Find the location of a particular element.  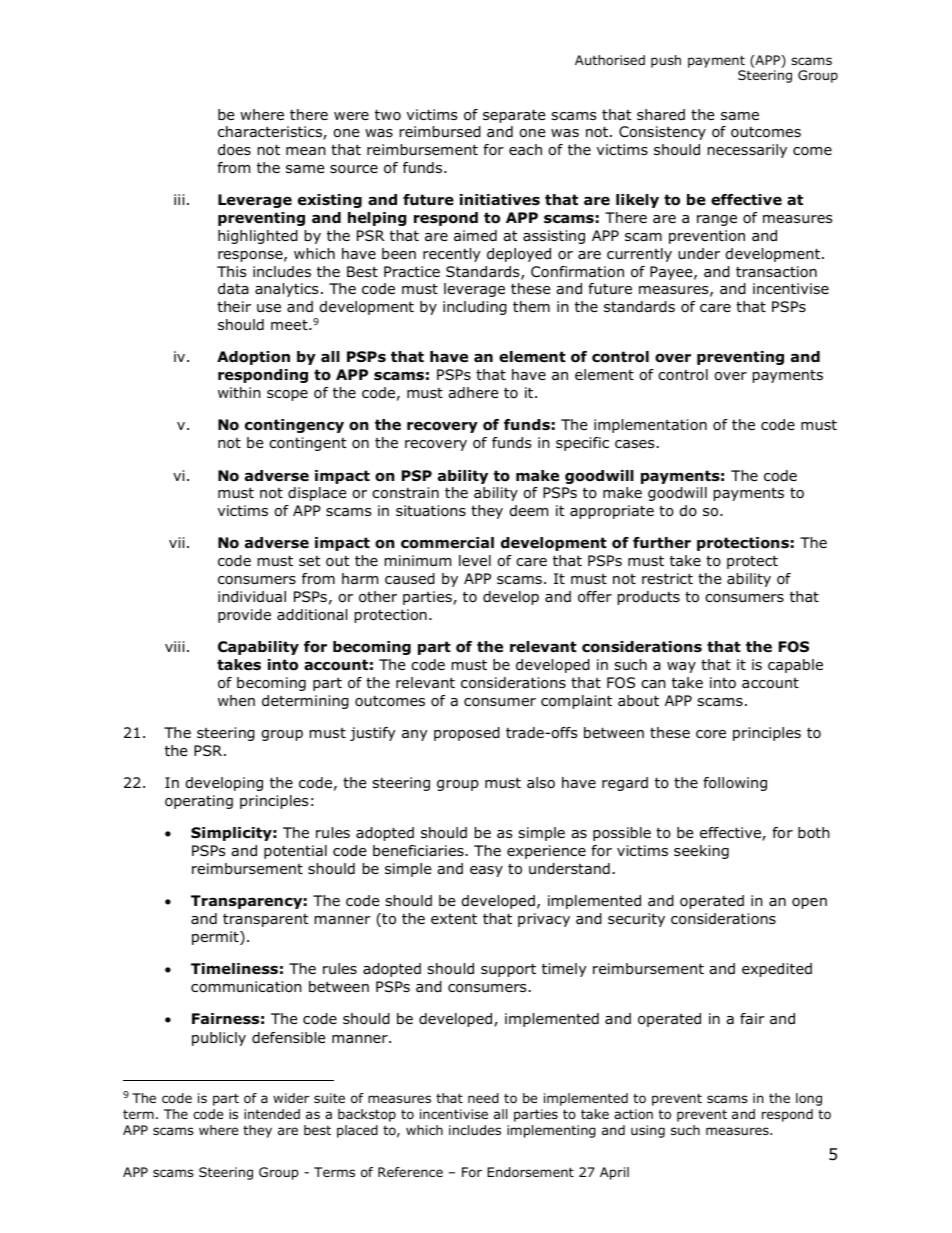

need is located at coordinates (483, 1098).
